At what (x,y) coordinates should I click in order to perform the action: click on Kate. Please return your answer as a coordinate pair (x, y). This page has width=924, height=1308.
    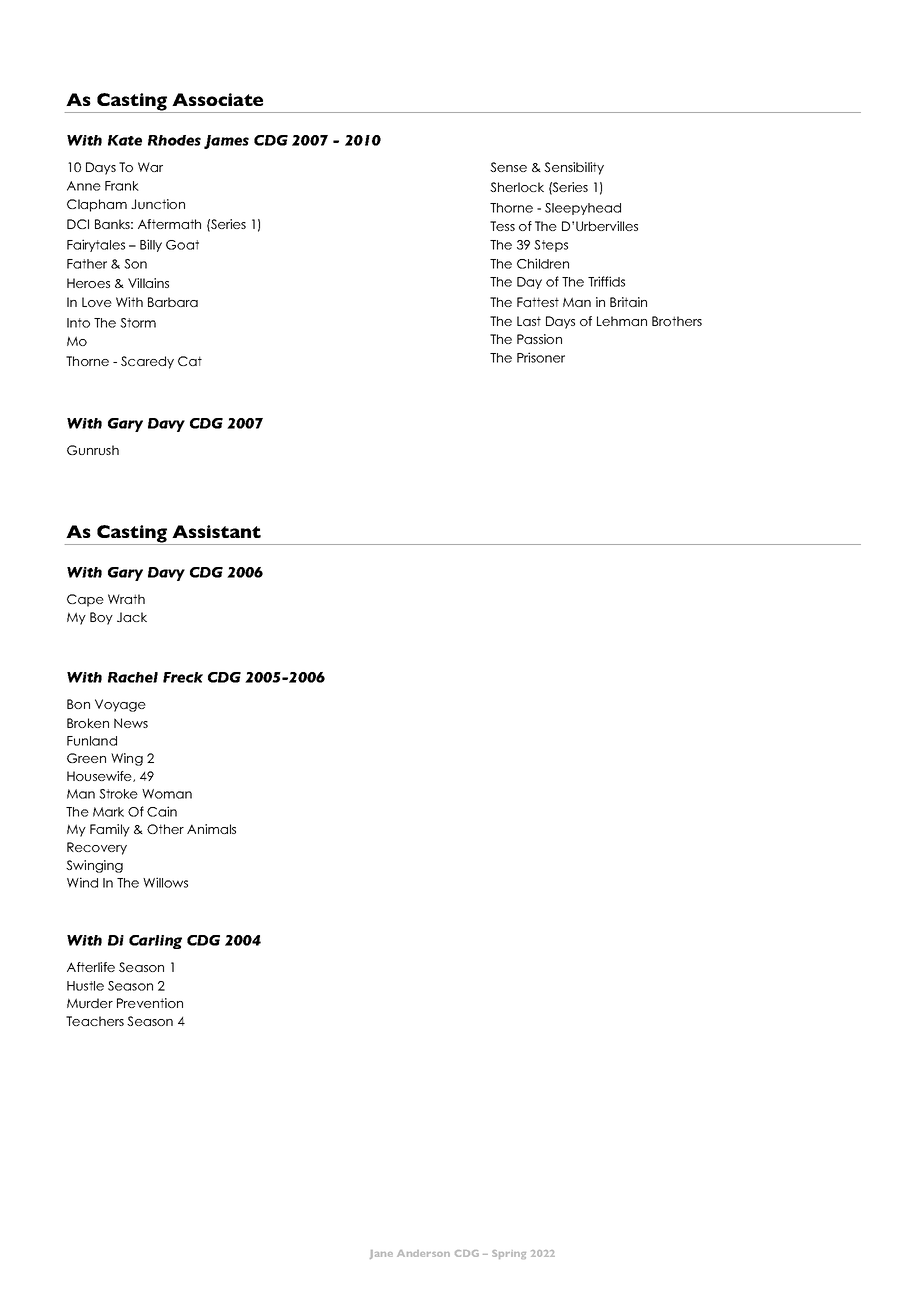
    Looking at the image, I should click on (125, 140).
